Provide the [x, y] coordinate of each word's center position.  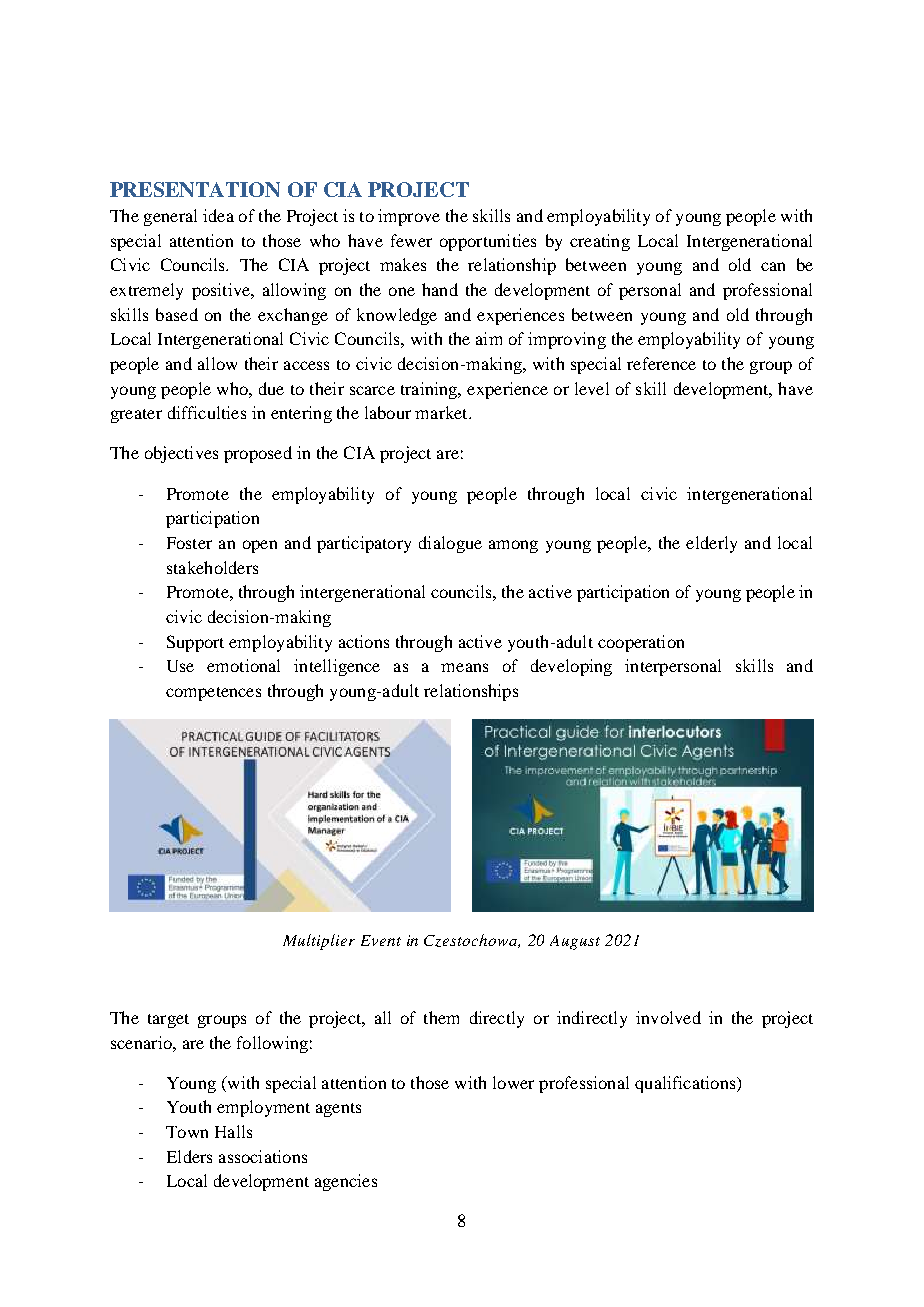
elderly [711, 544]
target [168, 1021]
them [441, 1017]
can [773, 266]
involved [668, 1017]
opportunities [488, 242]
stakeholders [212, 567]
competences [213, 694]
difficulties [207, 412]
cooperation [641, 643]
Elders [189, 1156]
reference [661, 363]
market [442, 412]
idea [218, 215]
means [464, 667]
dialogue [450, 544]
